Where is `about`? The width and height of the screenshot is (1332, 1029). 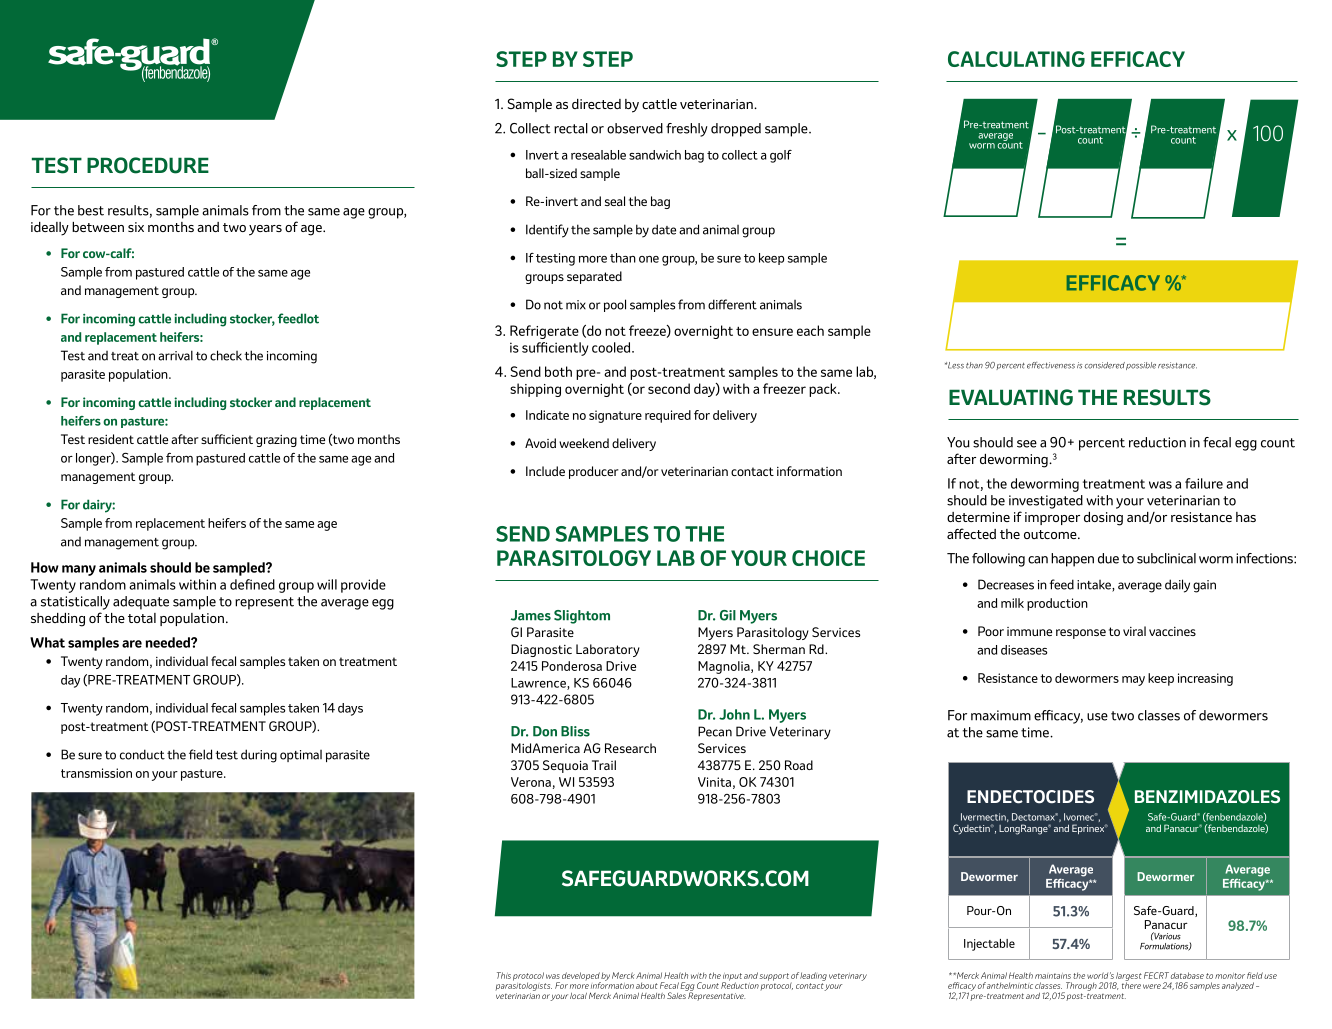 about is located at coordinates (647, 985).
